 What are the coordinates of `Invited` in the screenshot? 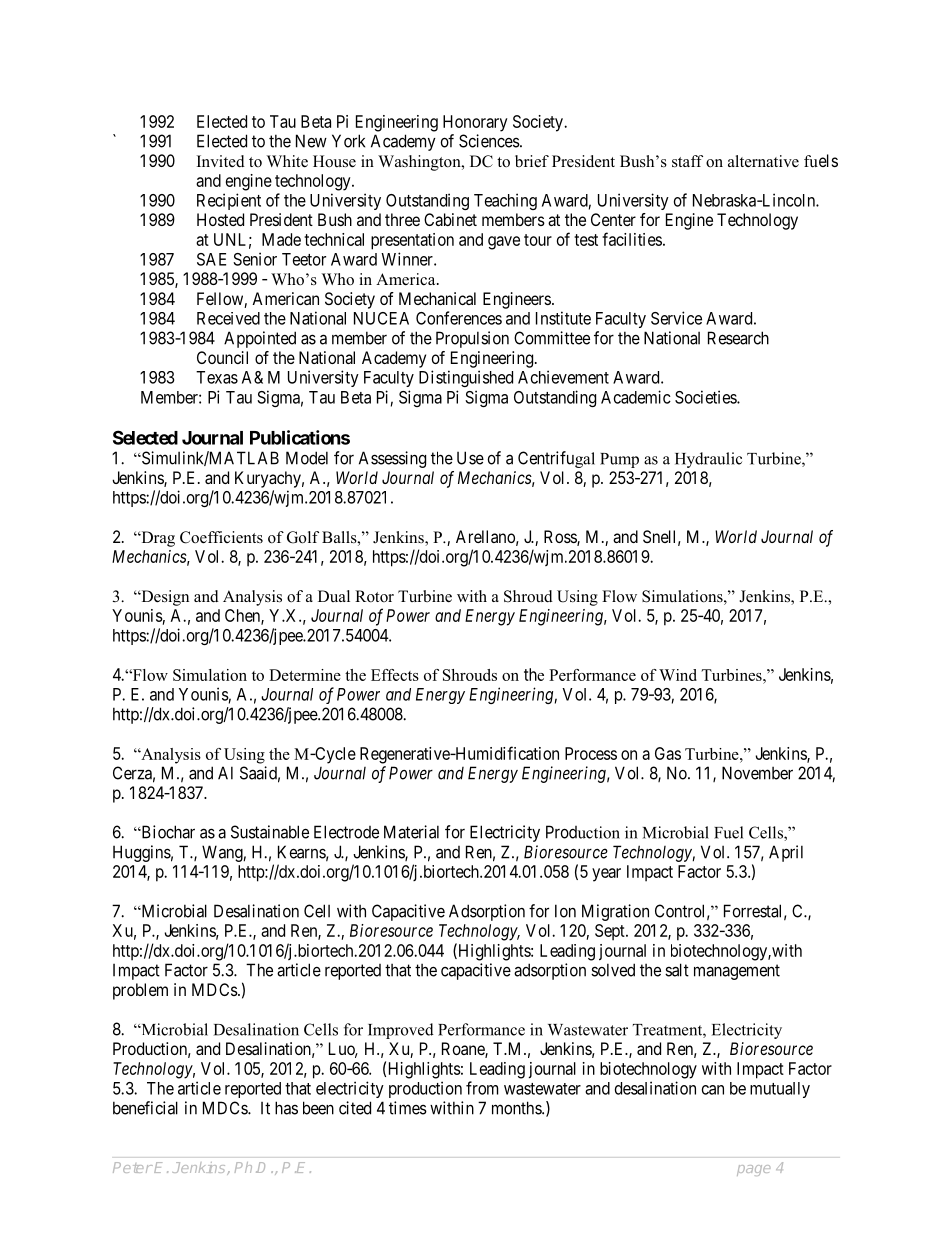 It's located at (221, 161).
